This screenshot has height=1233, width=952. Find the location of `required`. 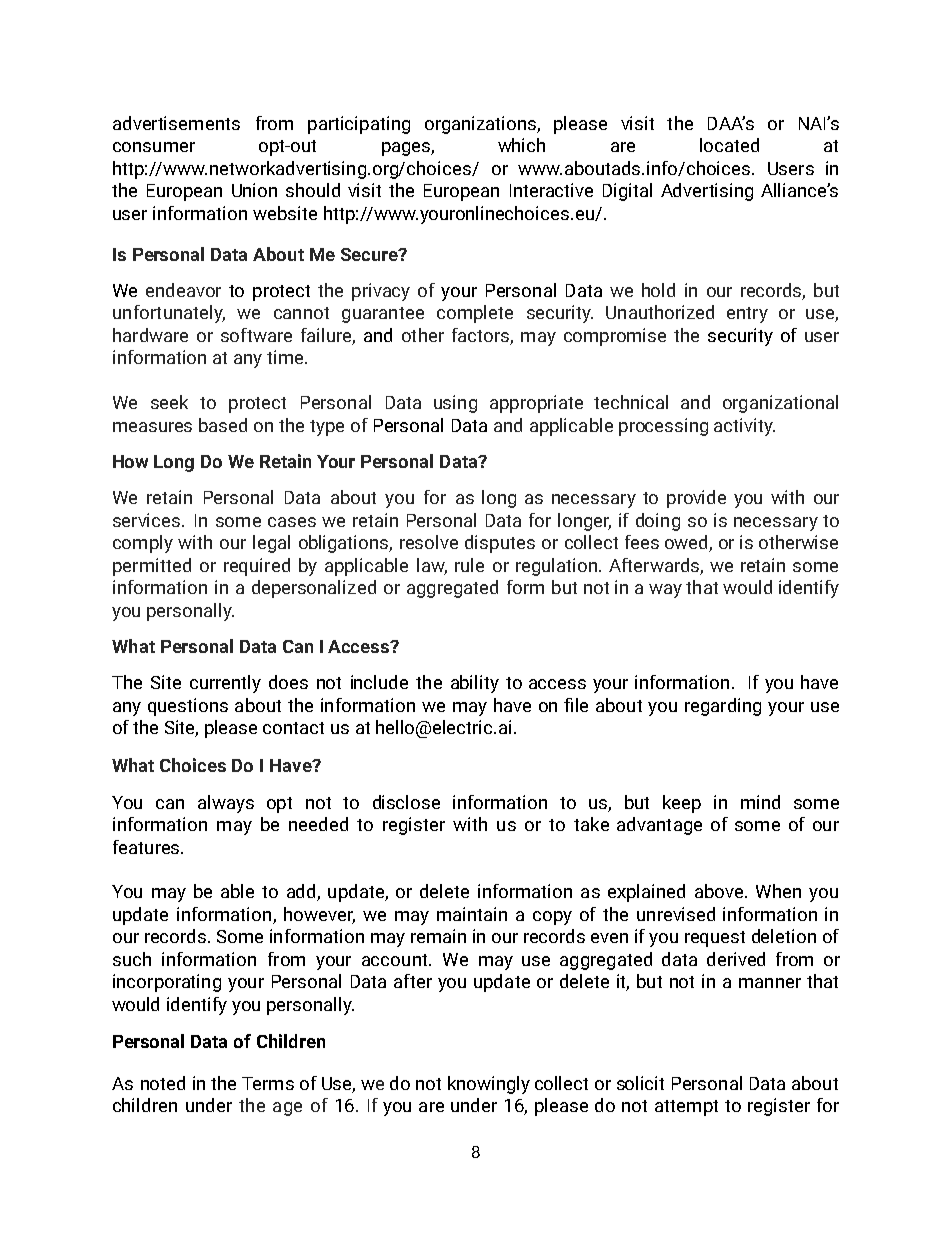

required is located at coordinates (257, 567).
